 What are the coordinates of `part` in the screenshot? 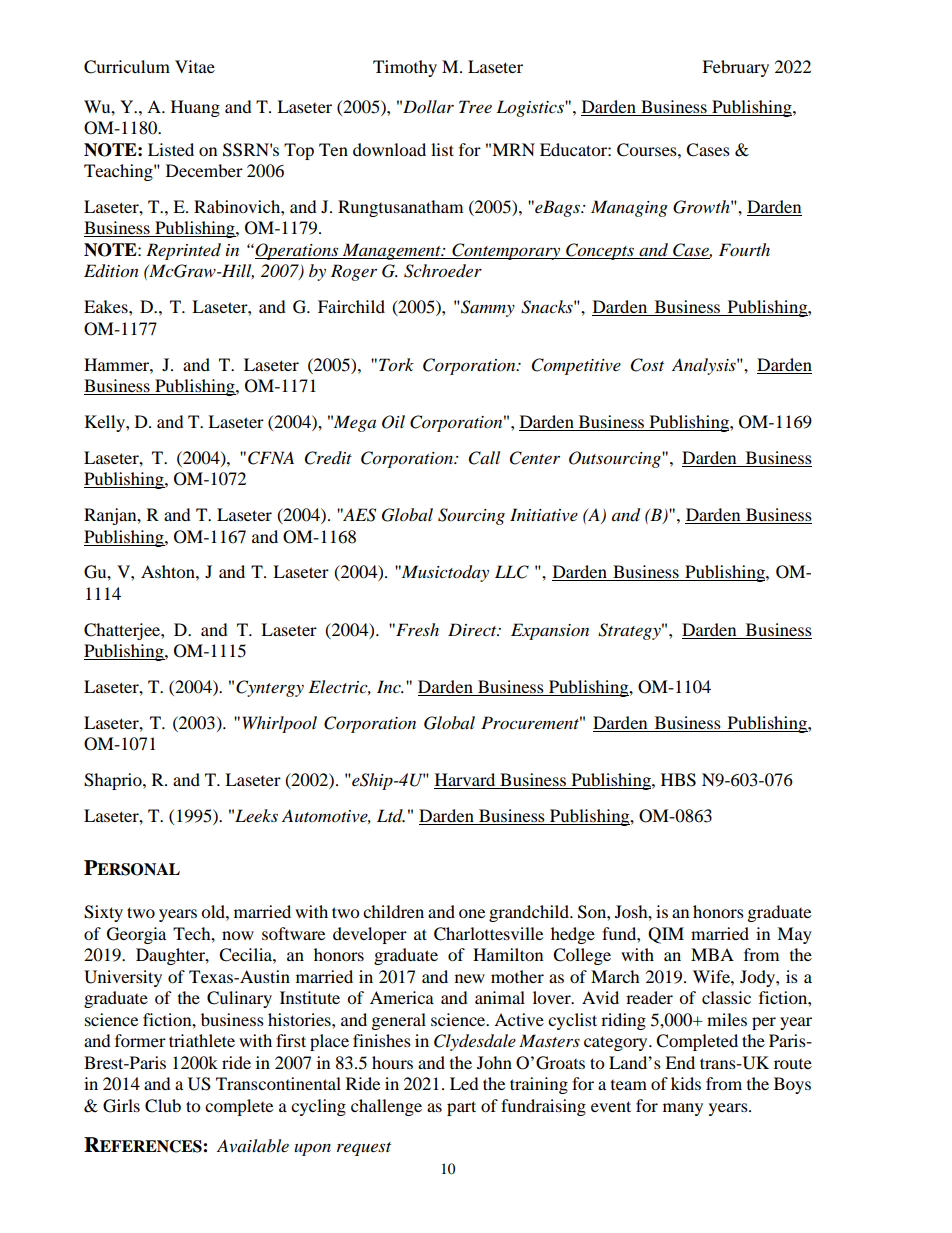 It's located at (461, 1108).
